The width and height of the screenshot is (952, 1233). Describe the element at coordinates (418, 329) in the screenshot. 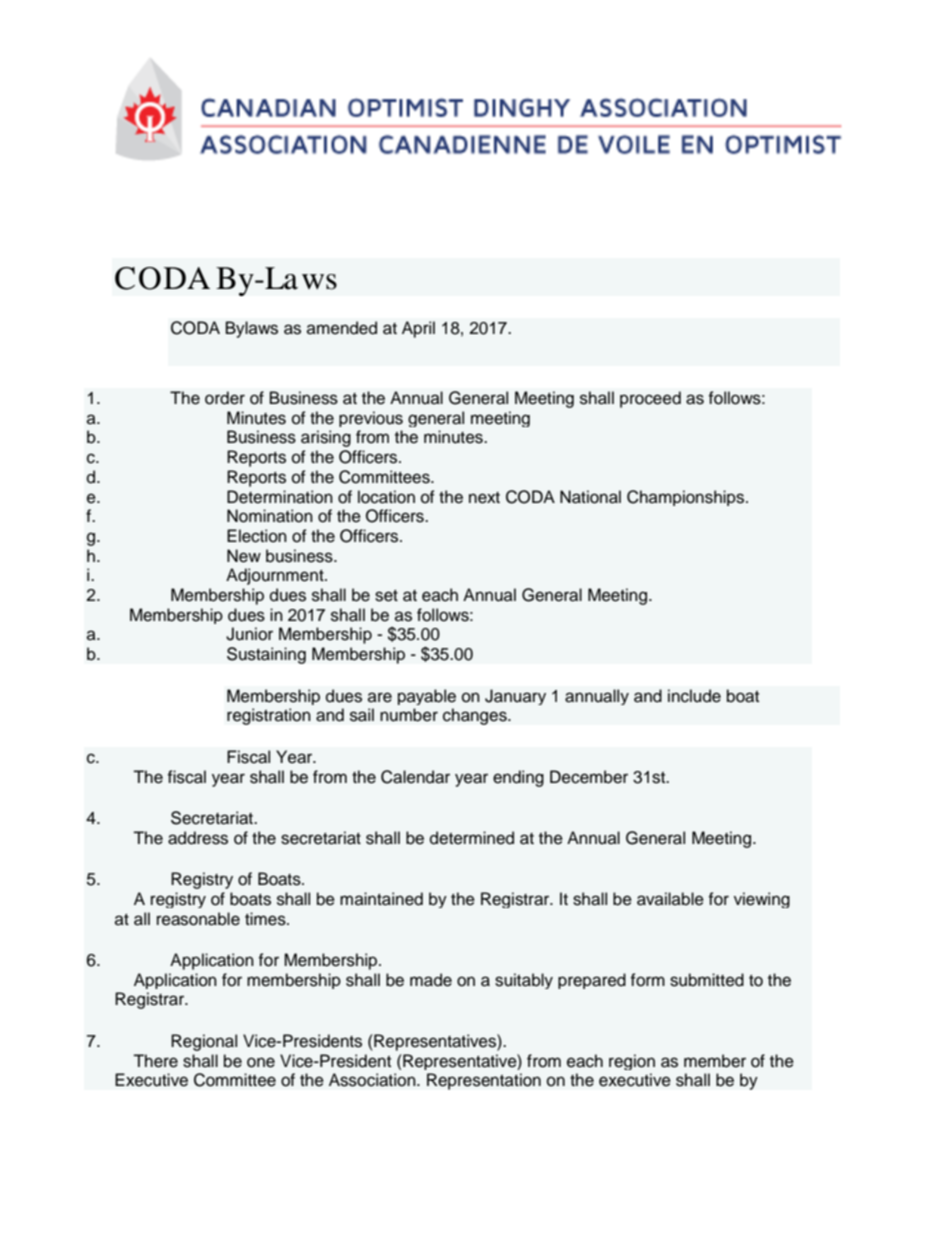

I see `April` at that location.
